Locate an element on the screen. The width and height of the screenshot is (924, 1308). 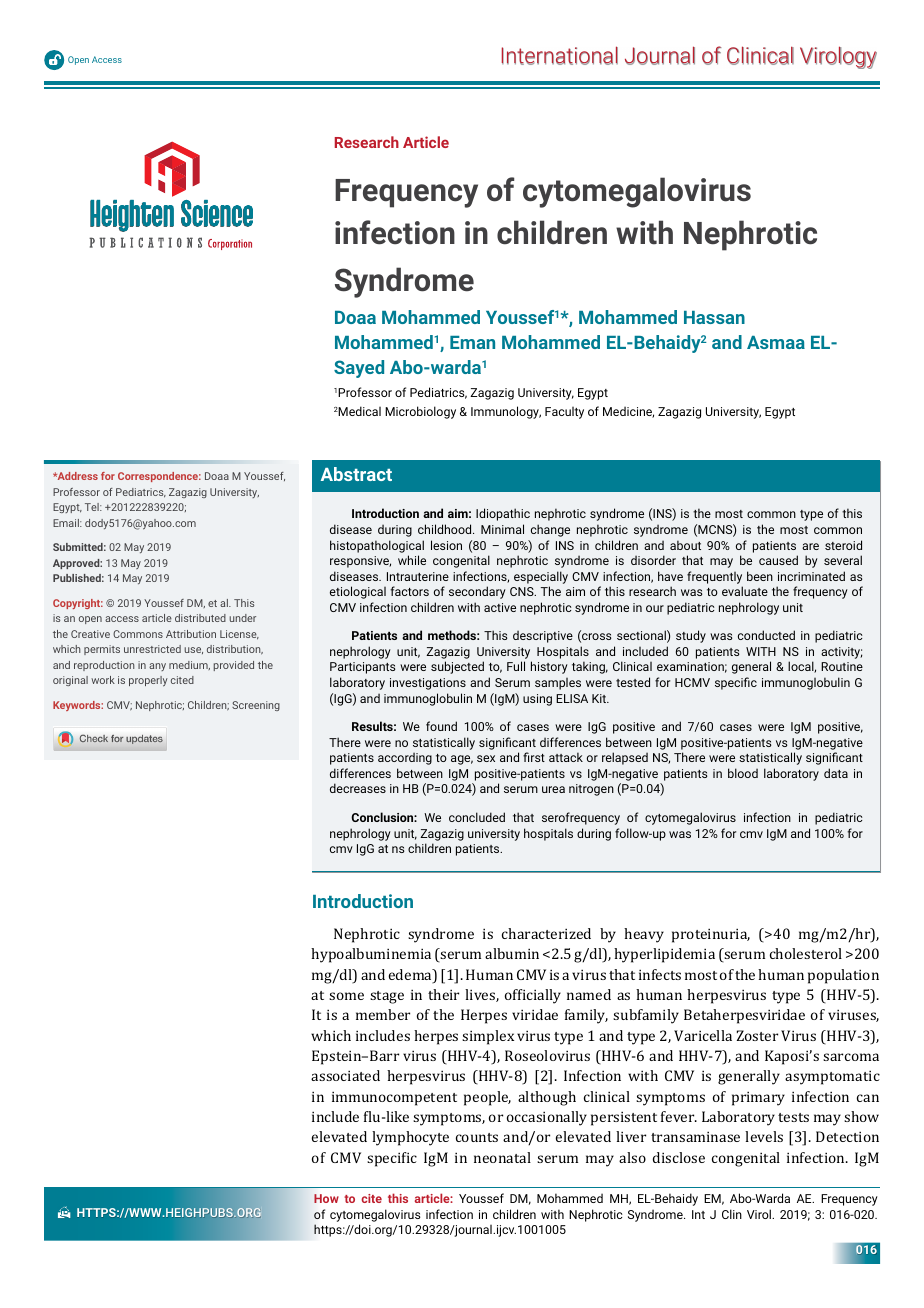
associated is located at coordinates (345, 1075).
